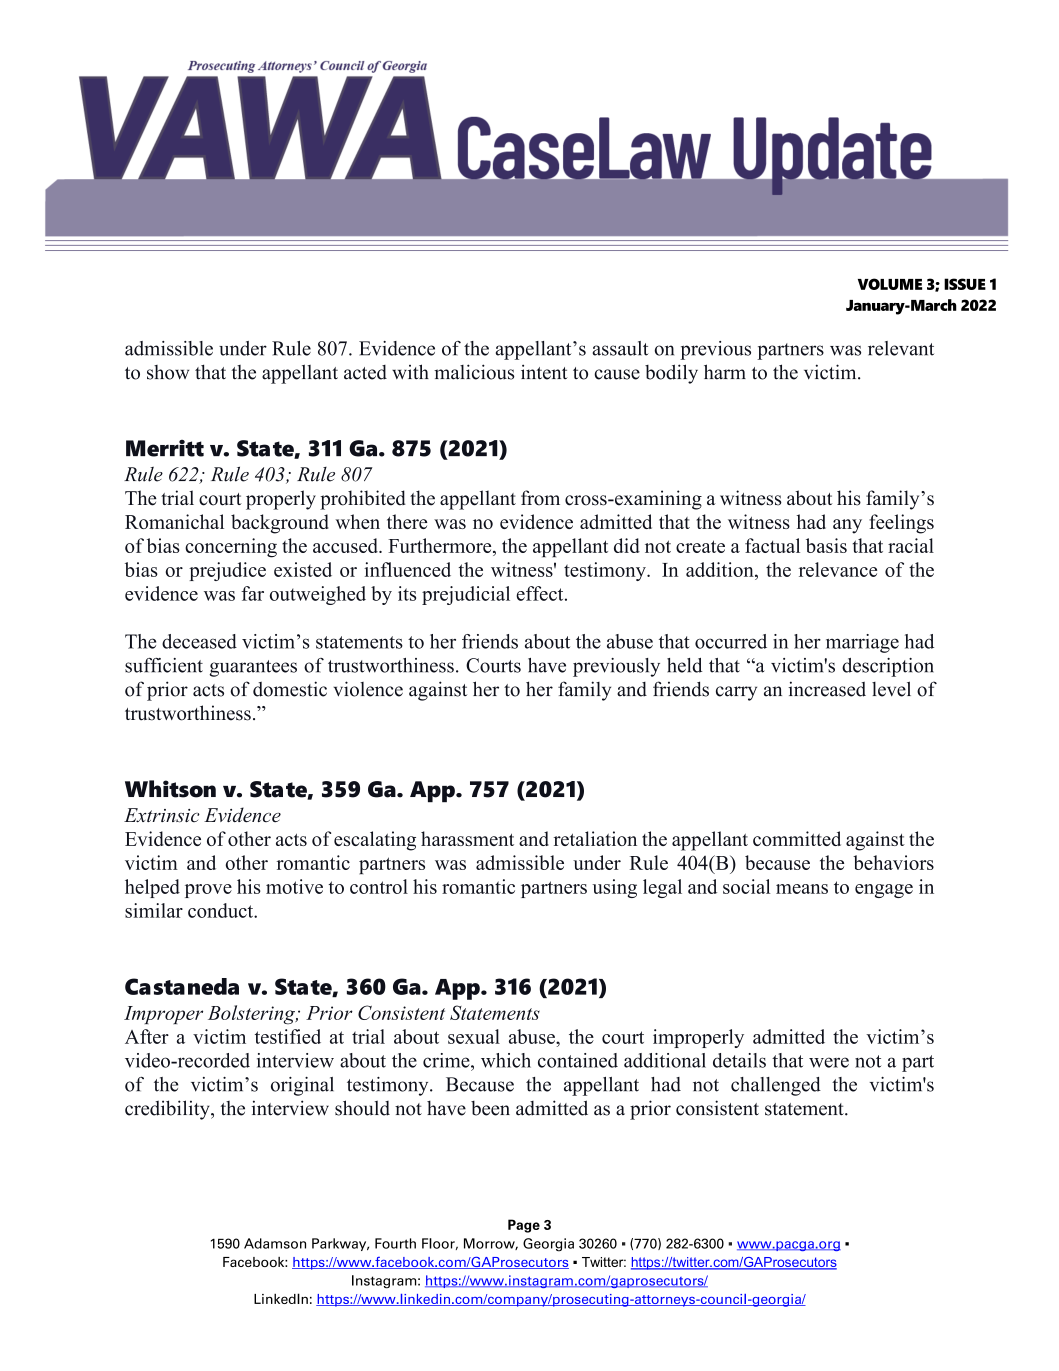 The width and height of the document is (1059, 1371). Describe the element at coordinates (891, 689) in the document. I see `level` at that location.
